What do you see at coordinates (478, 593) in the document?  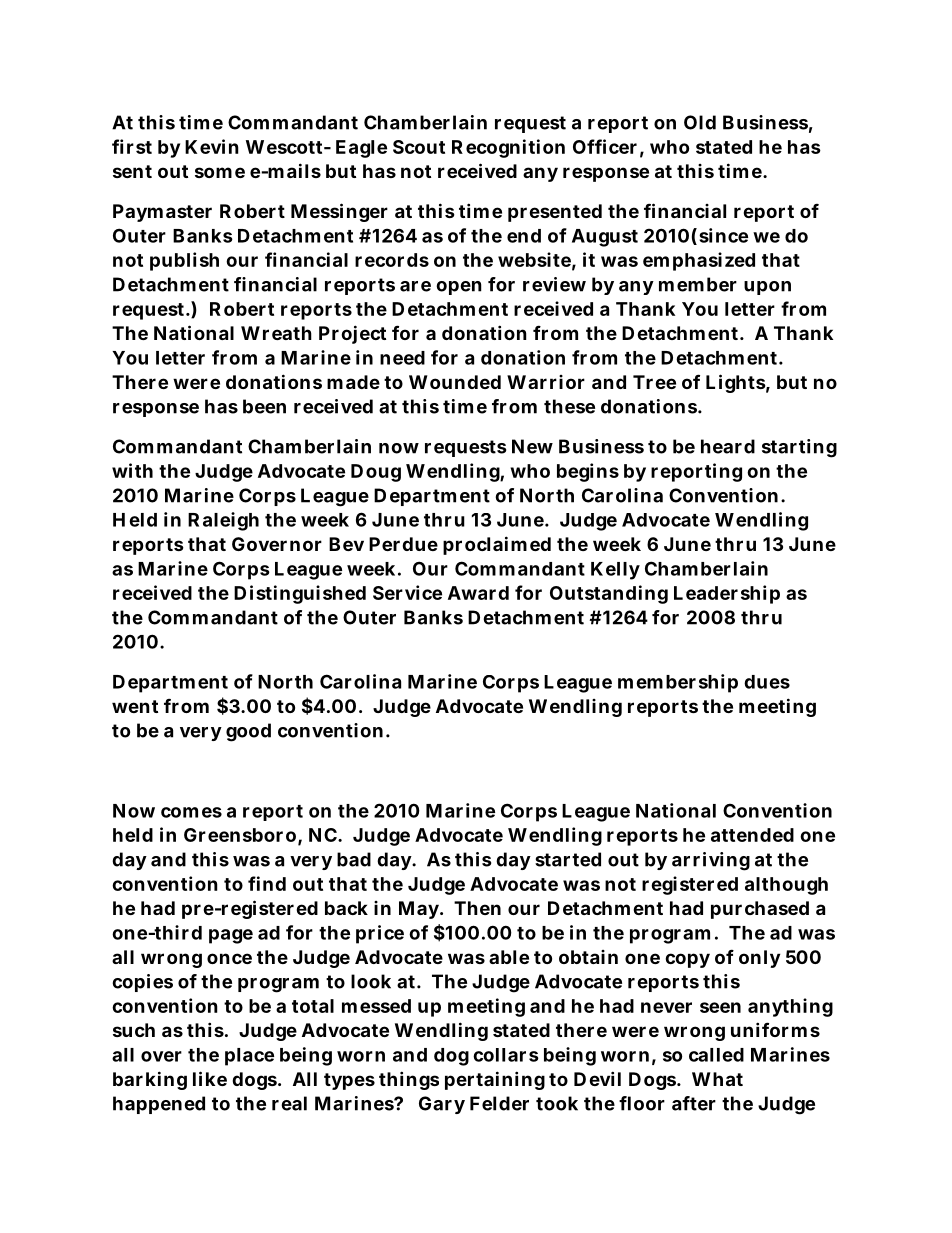 I see `Award` at bounding box center [478, 593].
